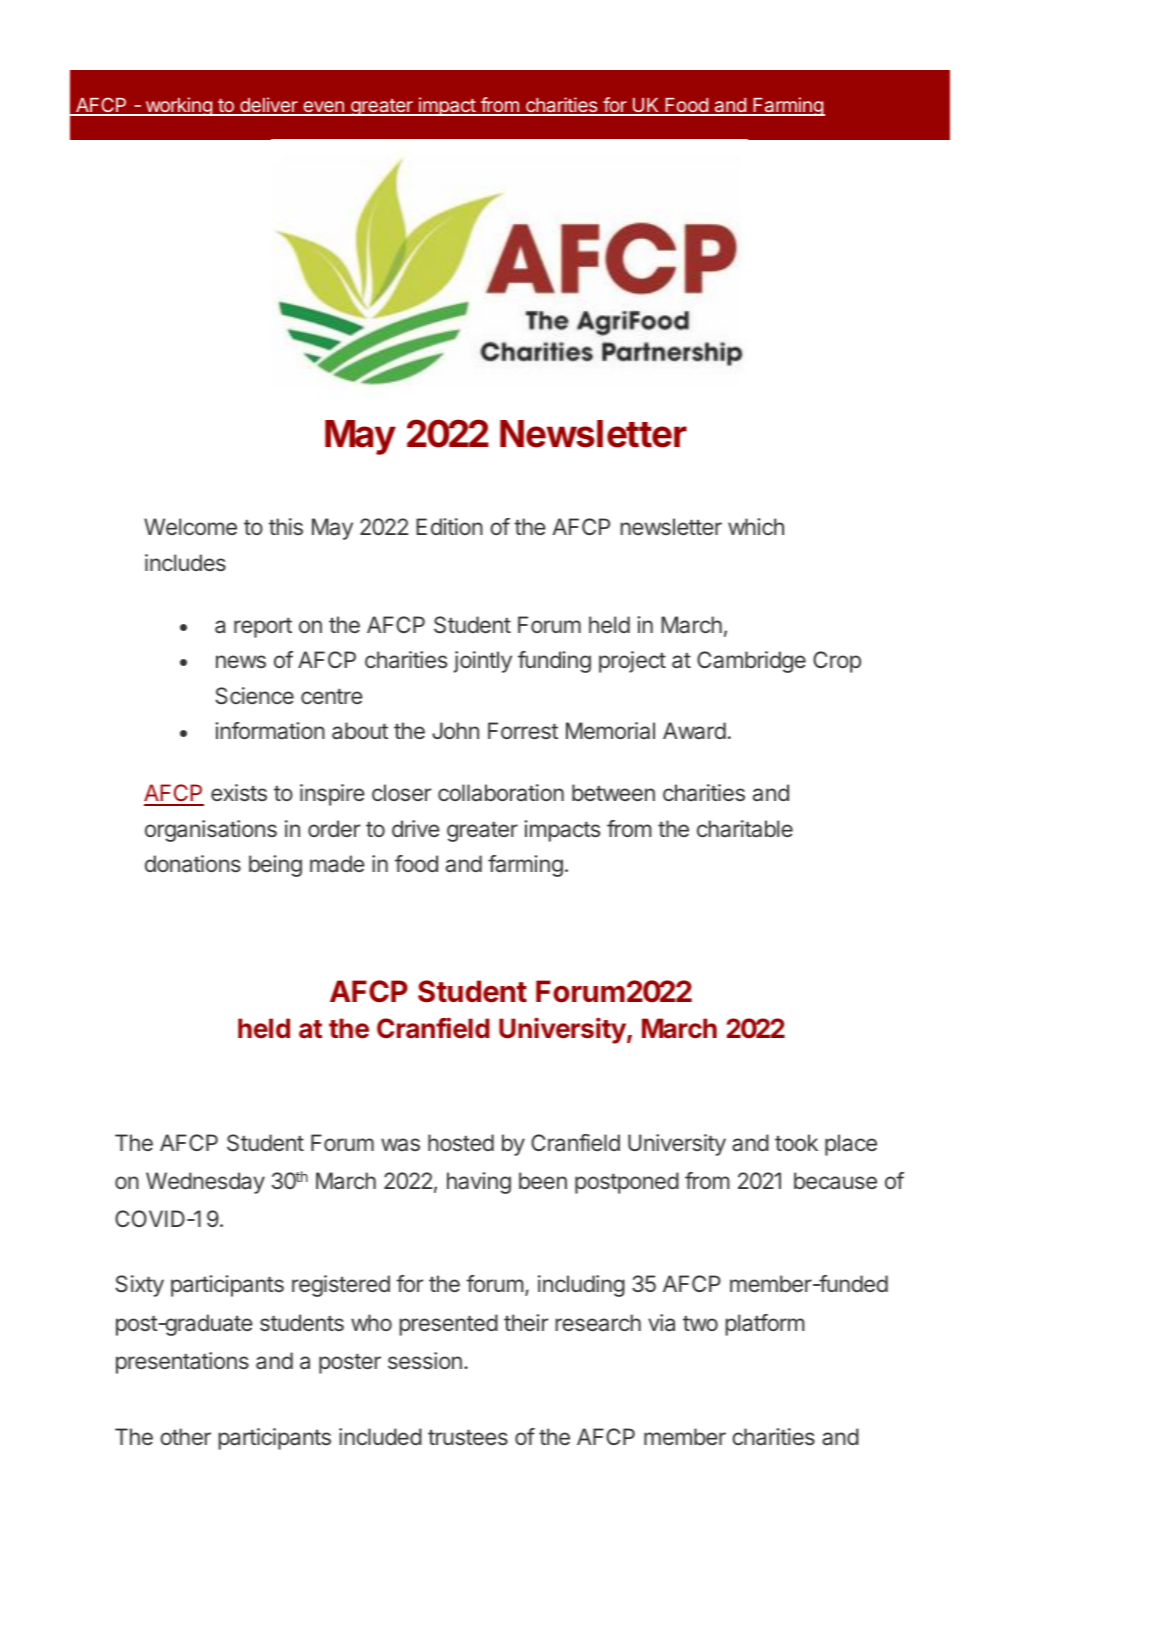 This document has height=1647, width=1164. What do you see at coordinates (449, 526) in the document?
I see `Edition` at bounding box center [449, 526].
